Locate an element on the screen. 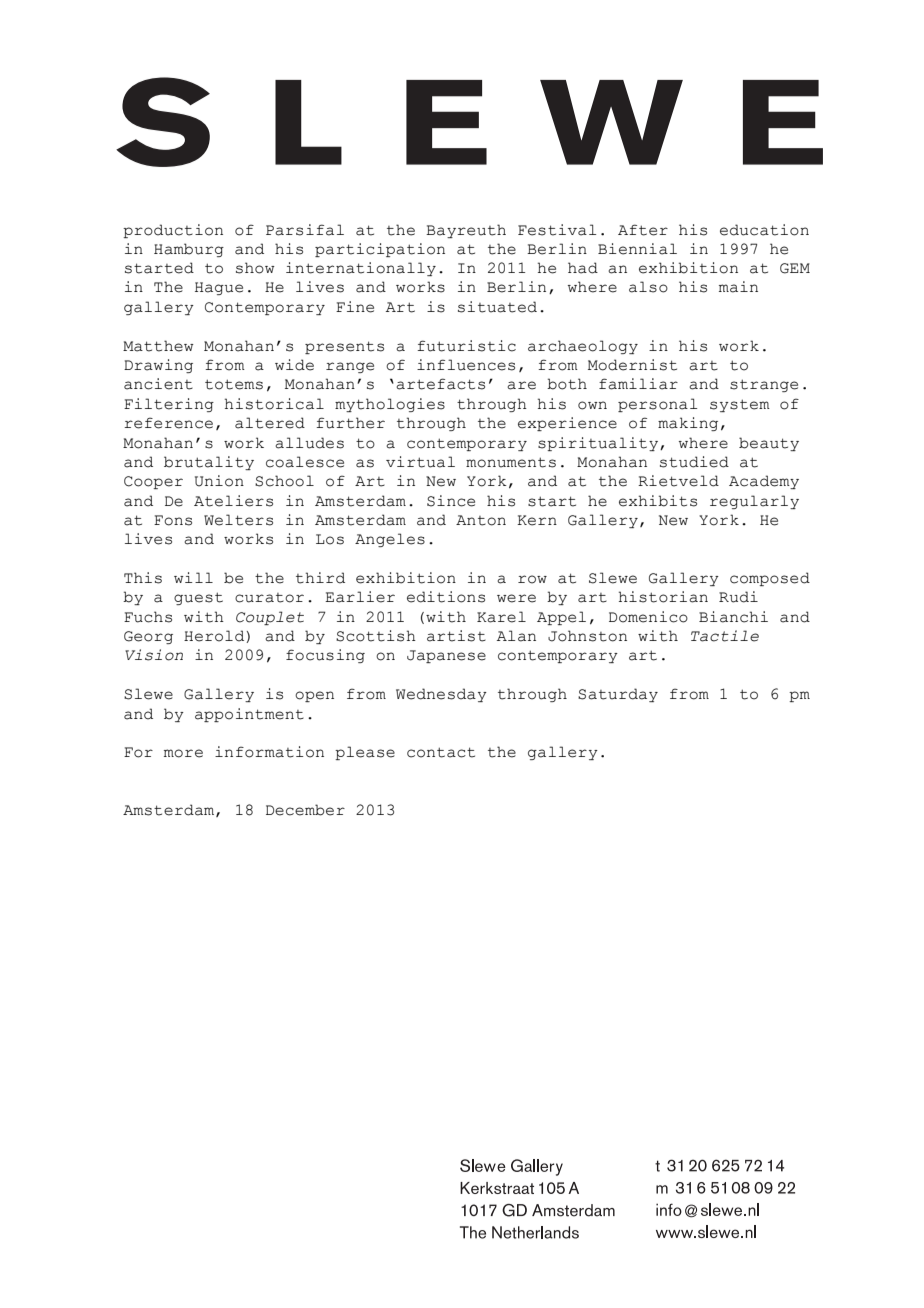  Anton is located at coordinates (481, 520).
